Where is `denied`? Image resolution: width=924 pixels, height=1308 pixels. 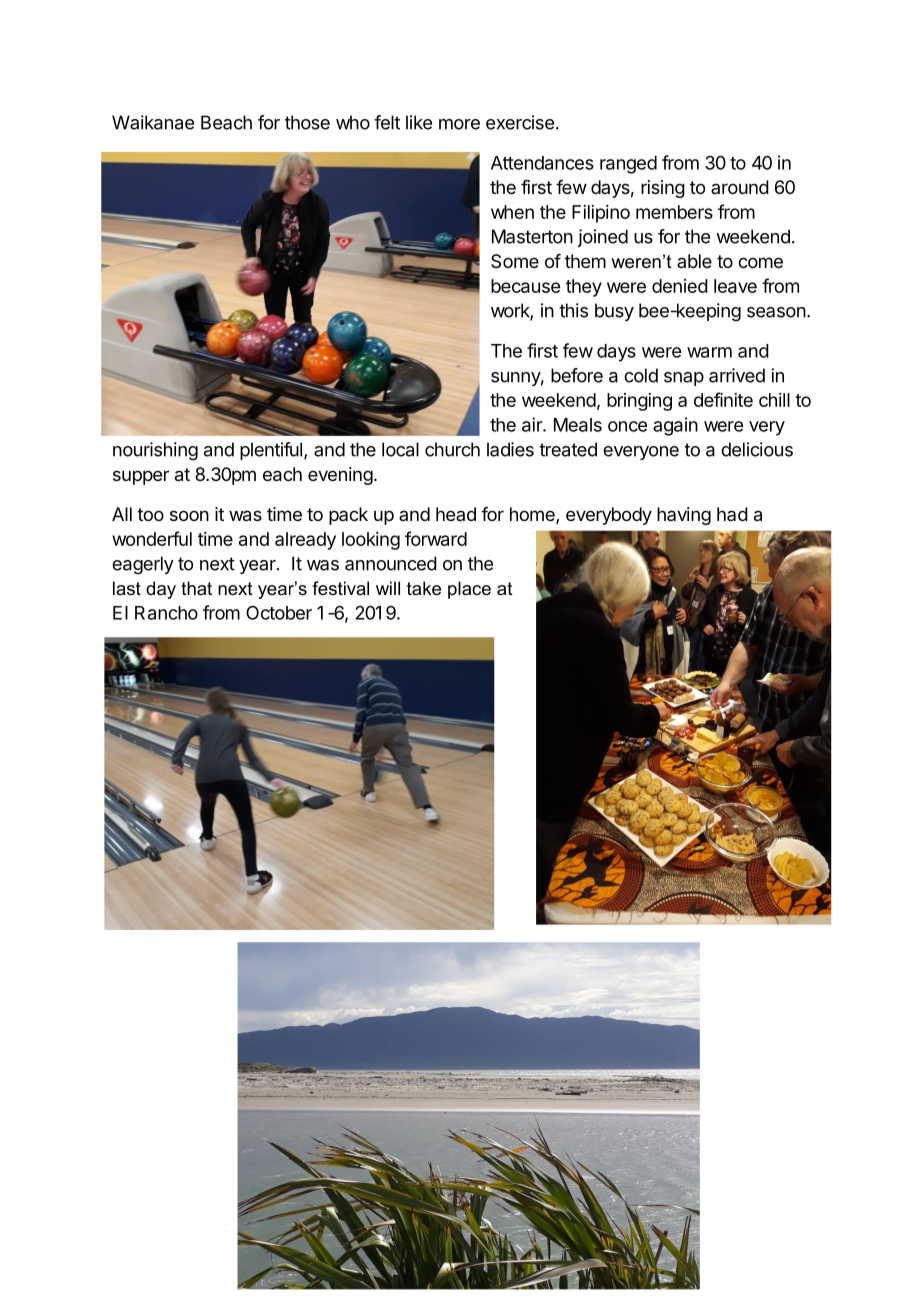 denied is located at coordinates (680, 286).
